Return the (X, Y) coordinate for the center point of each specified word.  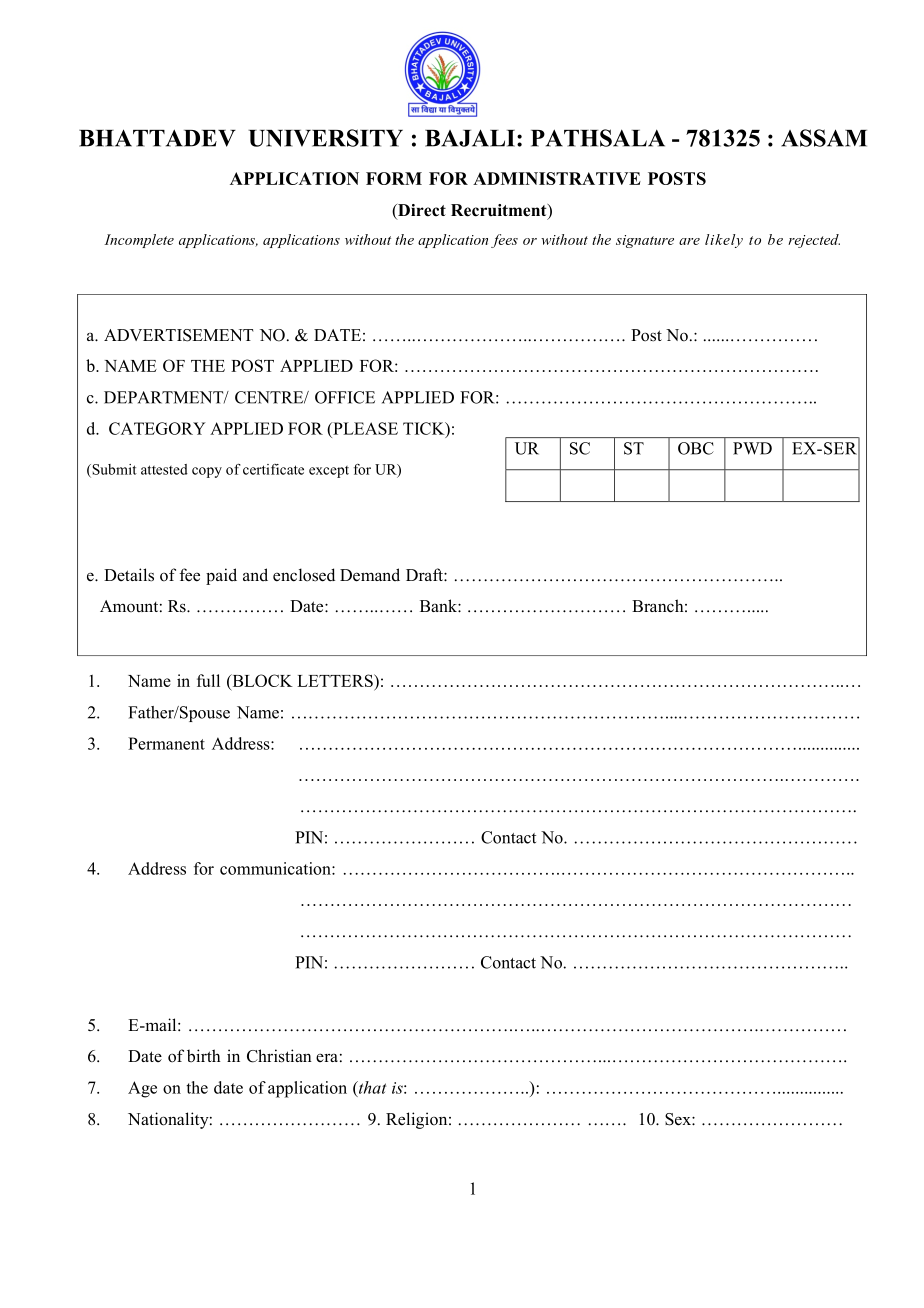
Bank (439, 605)
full (208, 680)
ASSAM (824, 138)
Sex (679, 1119)
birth (204, 1055)
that (371, 1087)
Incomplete (139, 241)
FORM (394, 178)
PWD (752, 448)
